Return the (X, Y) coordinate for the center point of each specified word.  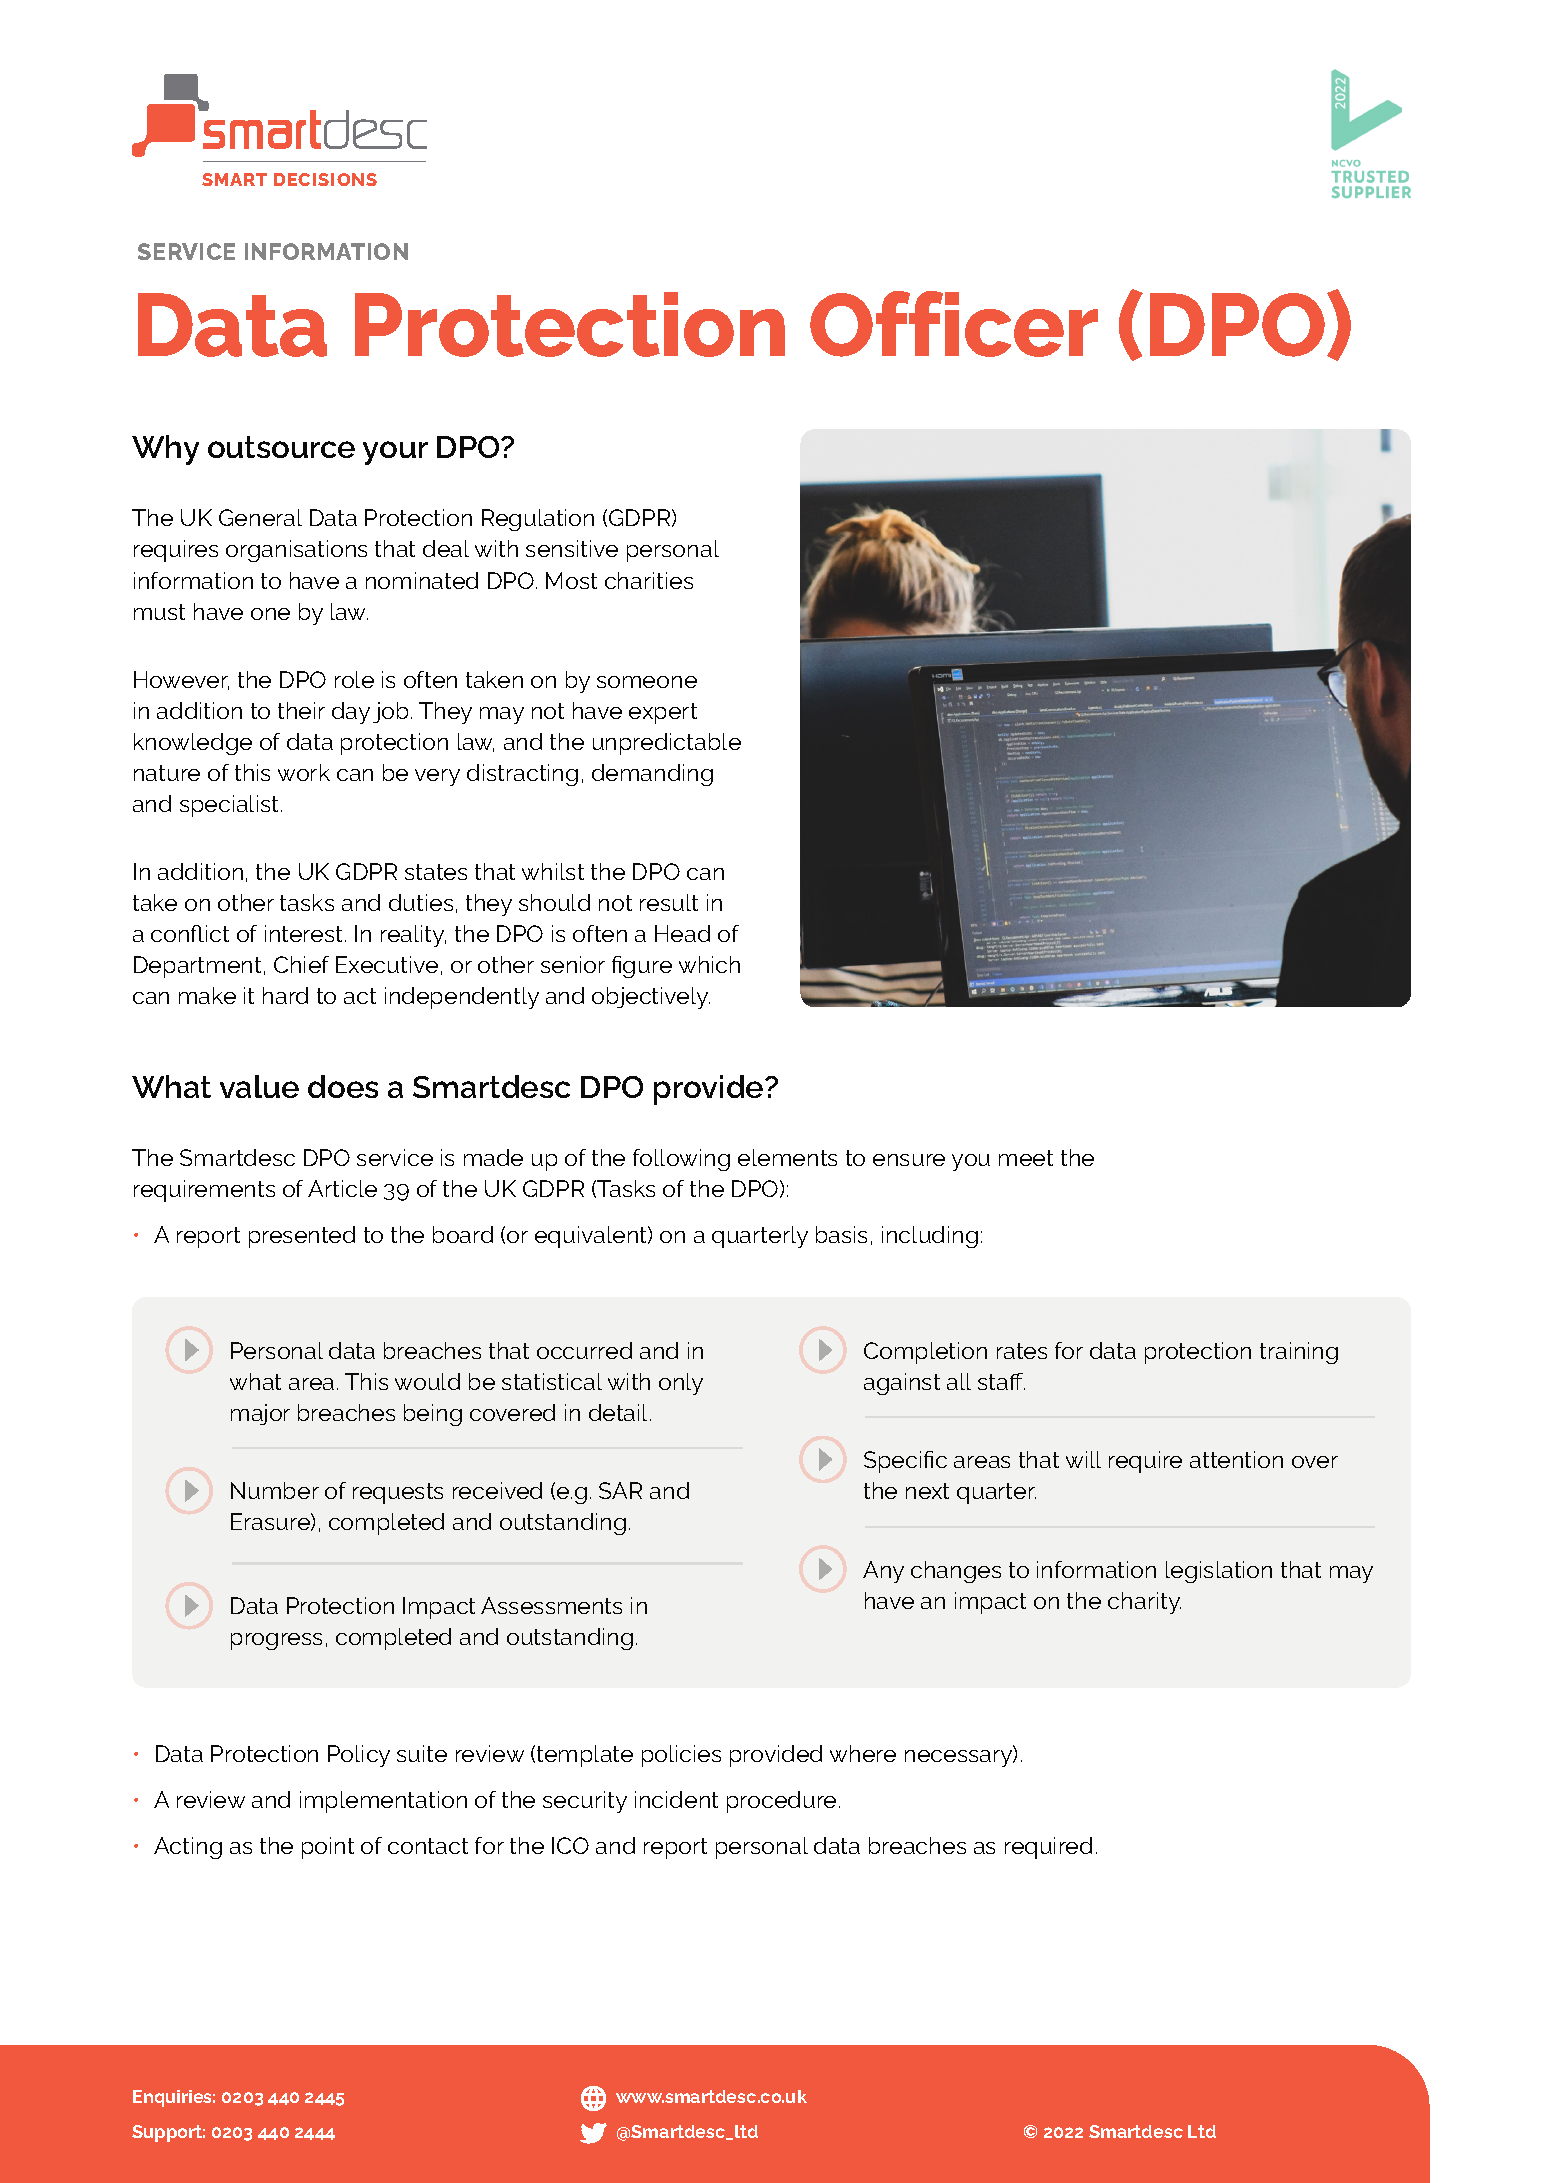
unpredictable (667, 744)
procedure (781, 1802)
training (1299, 1353)
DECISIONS (325, 179)
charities (649, 580)
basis (841, 1234)
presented (302, 1237)
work (304, 772)
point (328, 1848)
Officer (954, 324)
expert (663, 713)
